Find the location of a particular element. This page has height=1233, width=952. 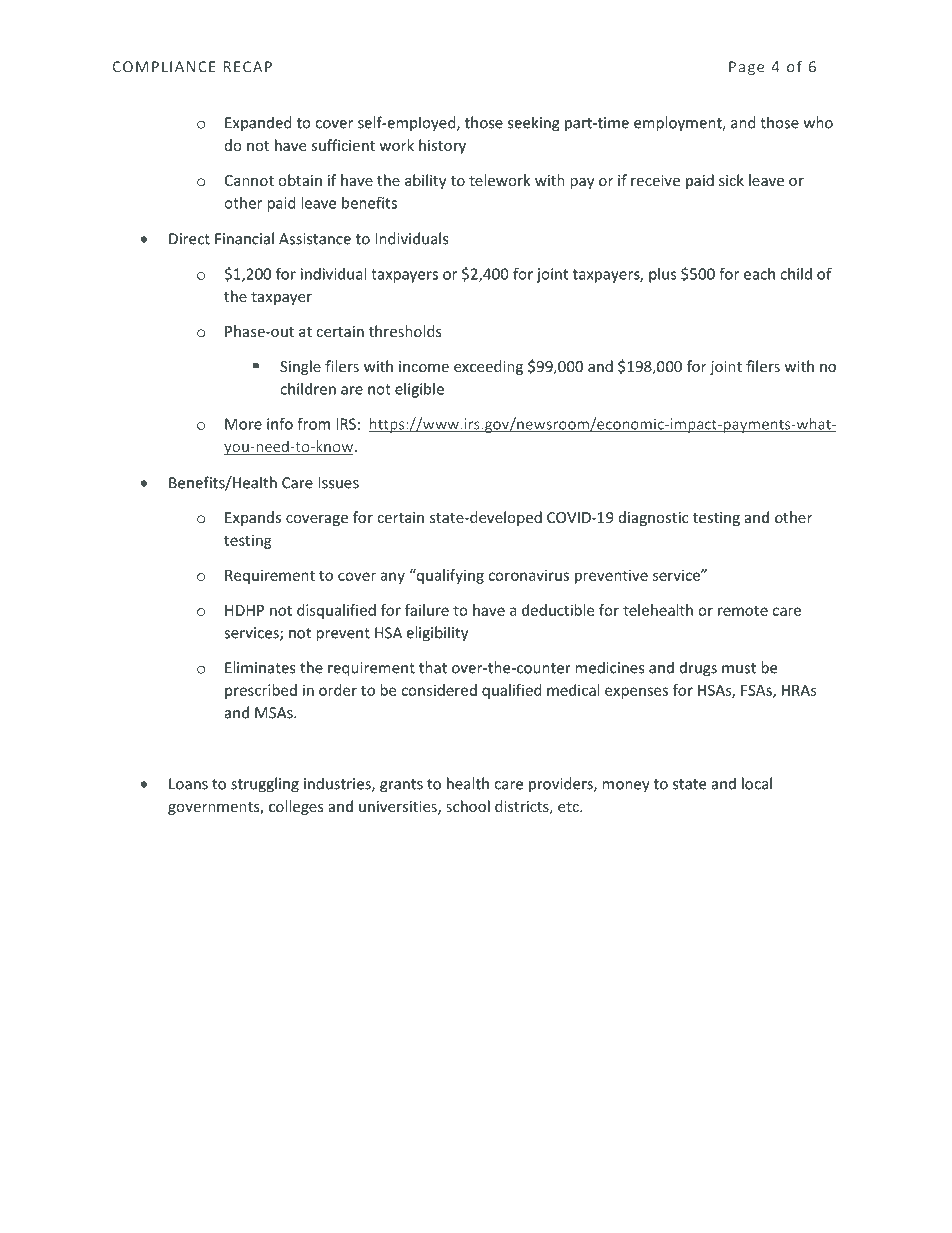

RECAP is located at coordinates (248, 67).
